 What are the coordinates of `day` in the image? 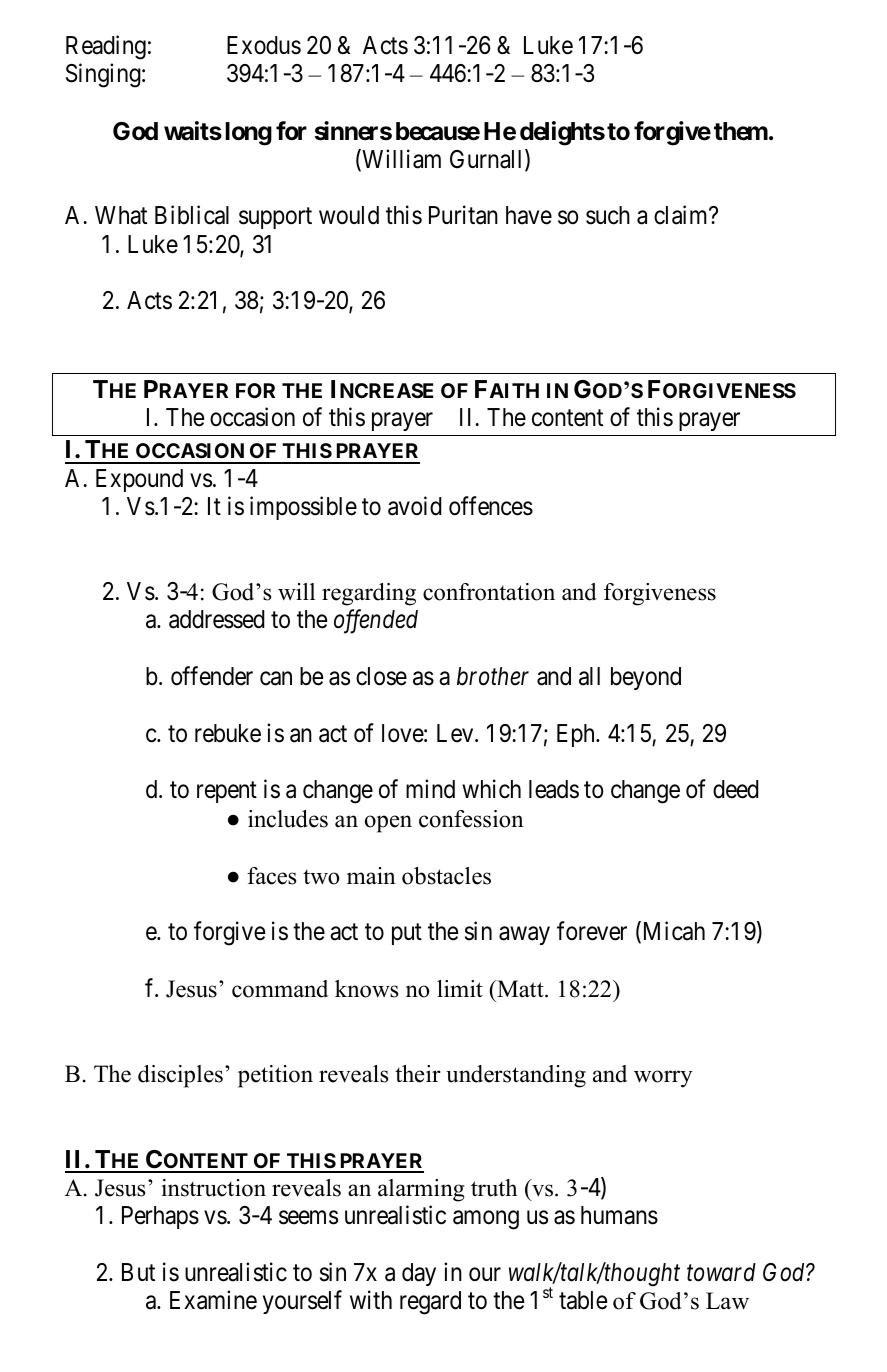 It's located at (419, 1274).
